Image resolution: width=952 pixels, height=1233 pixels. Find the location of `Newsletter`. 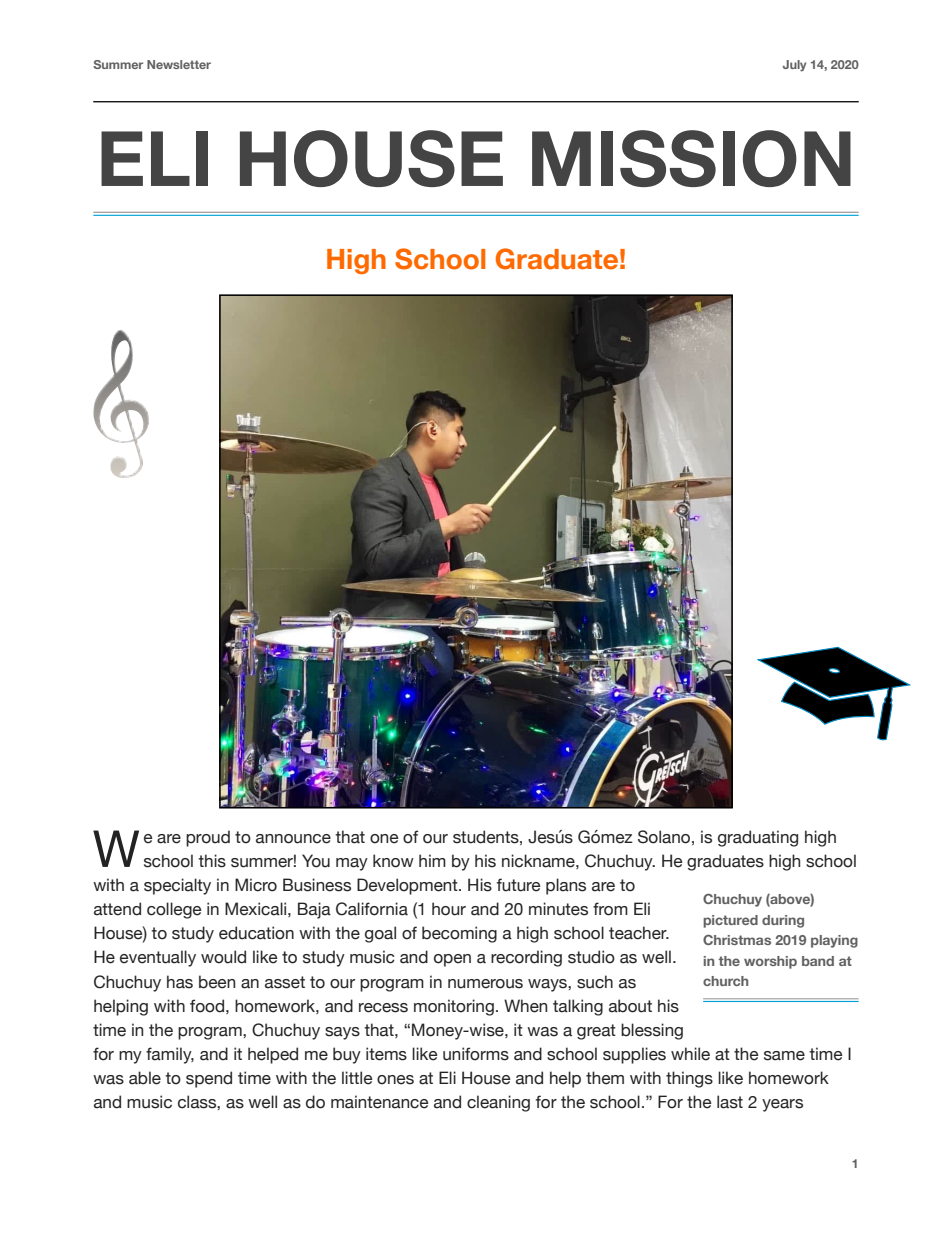

Newsletter is located at coordinates (179, 64).
